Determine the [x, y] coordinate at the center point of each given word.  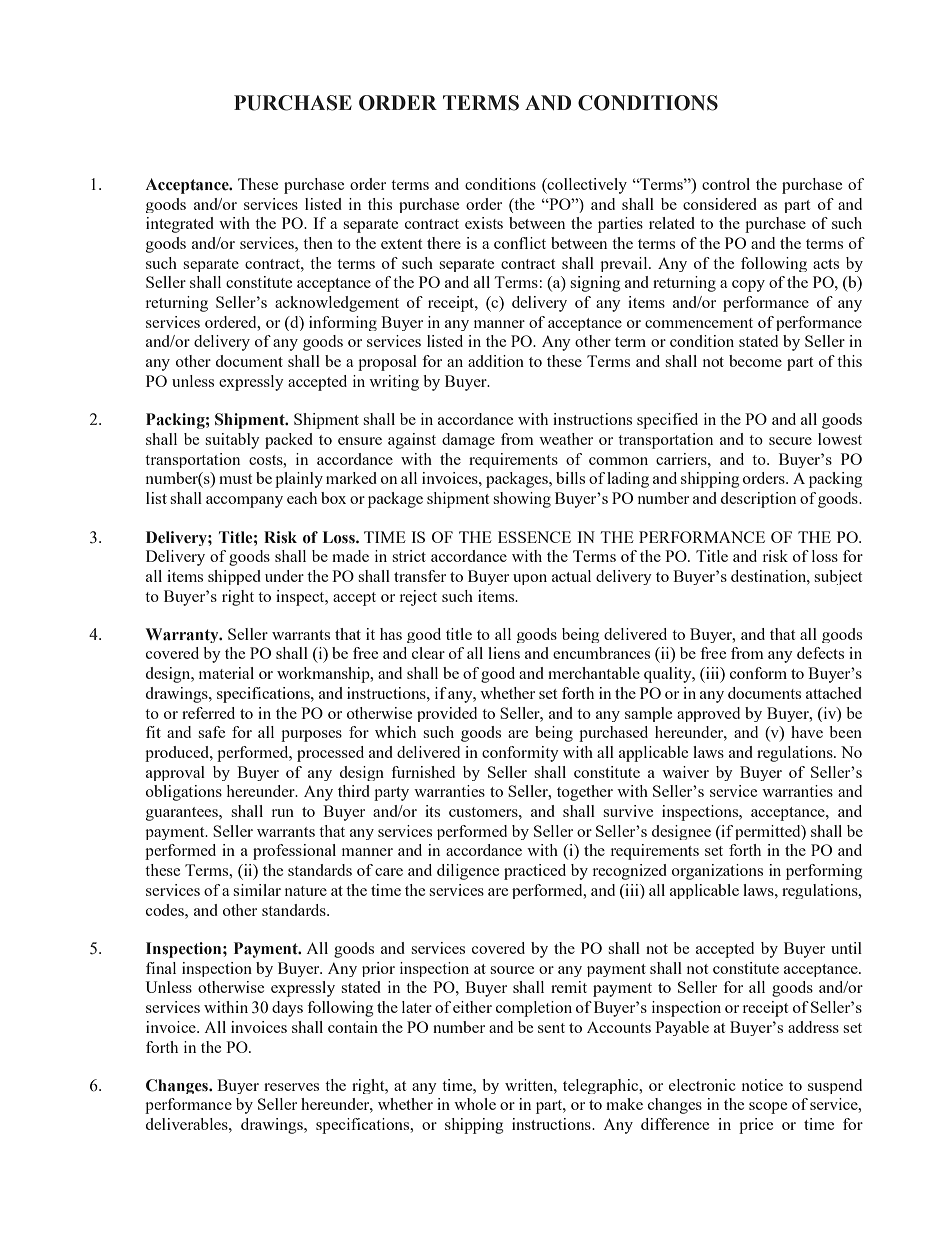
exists [484, 223]
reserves [291, 1087]
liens [504, 653]
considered [720, 204]
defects [820, 653]
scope [768, 1108]
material [226, 673]
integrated [180, 225]
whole [475, 1104]
